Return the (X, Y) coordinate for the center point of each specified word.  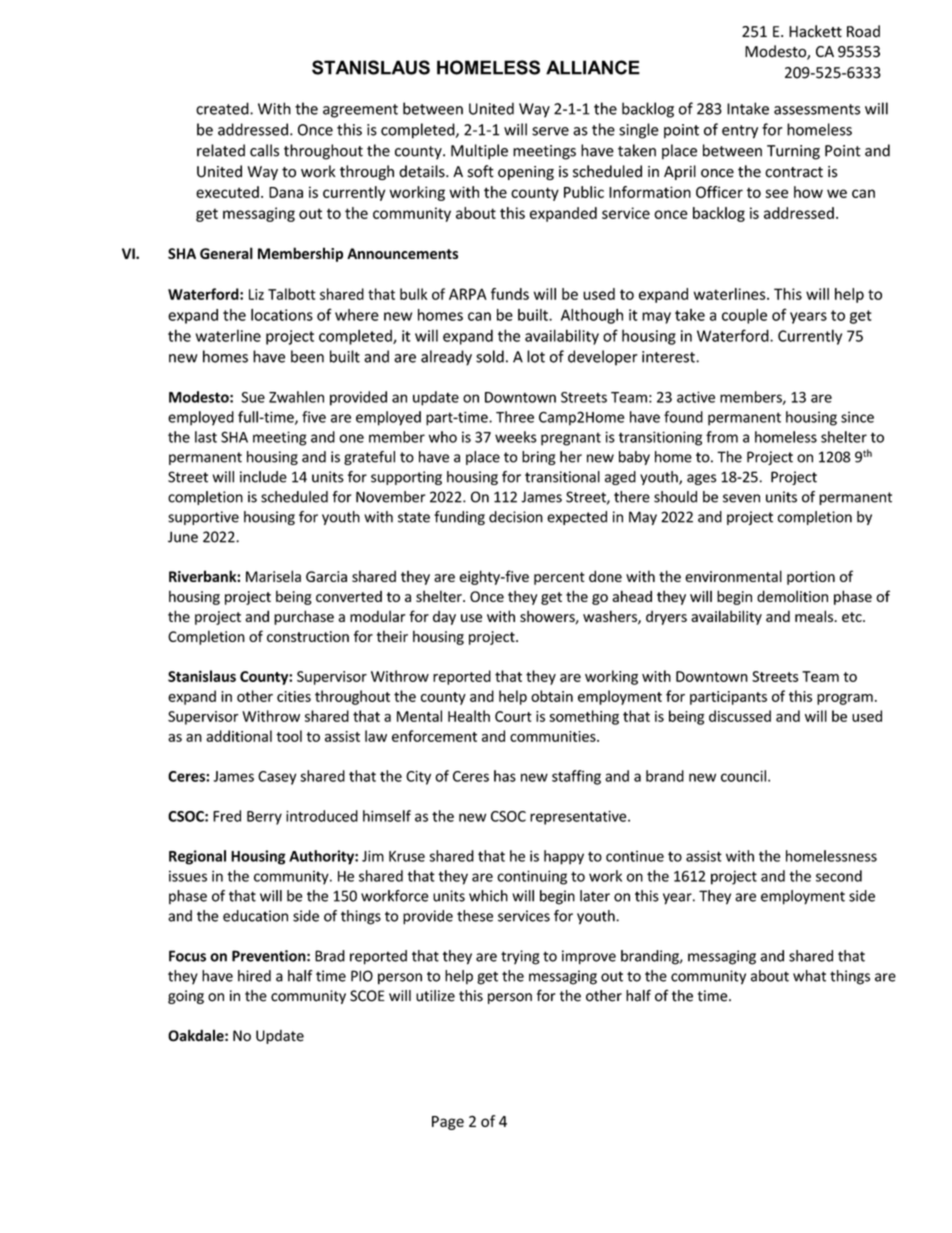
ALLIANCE (593, 67)
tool (289, 736)
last (206, 437)
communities (554, 736)
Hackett (815, 31)
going (186, 997)
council (743, 776)
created (223, 108)
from (722, 437)
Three (515, 417)
